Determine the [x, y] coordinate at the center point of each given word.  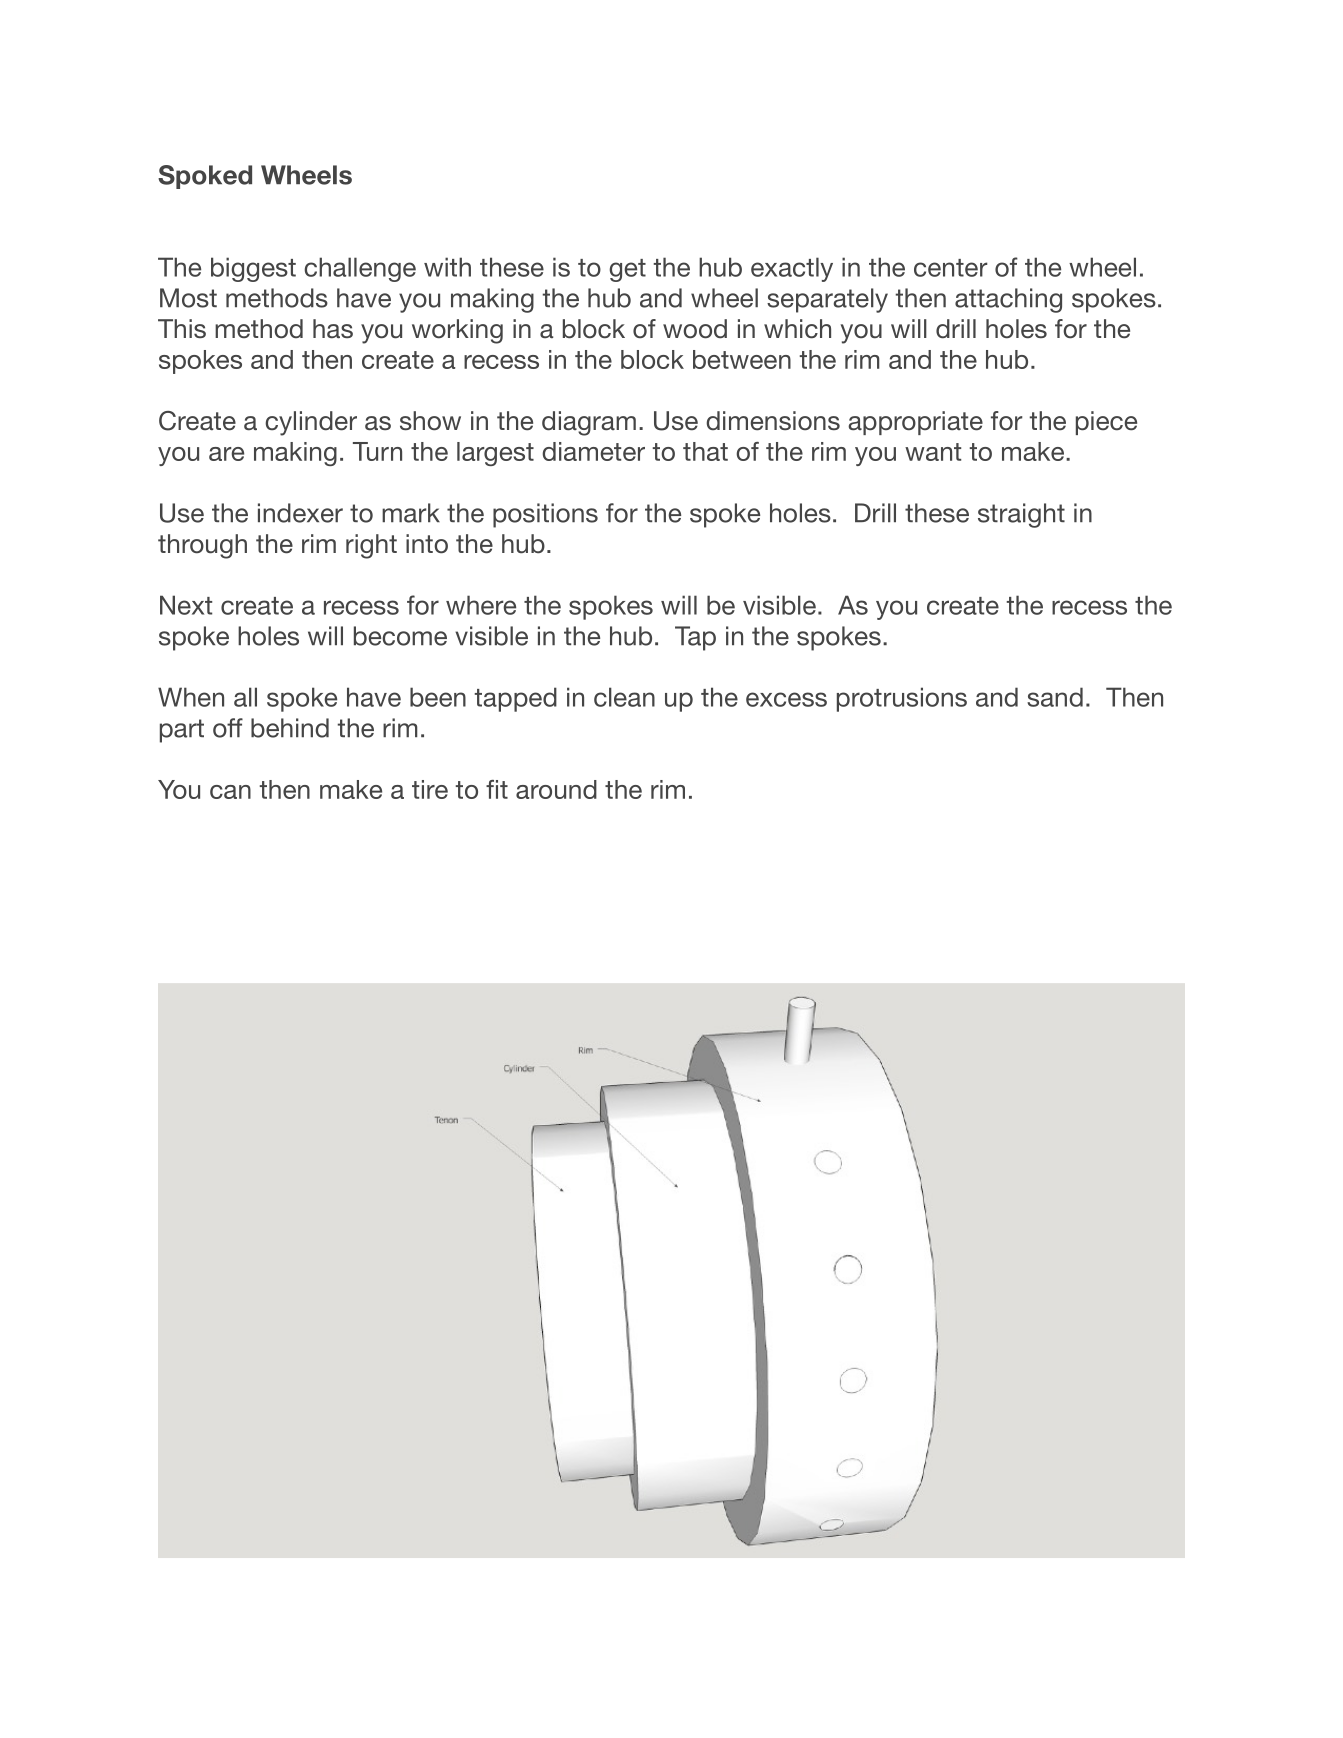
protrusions [902, 699]
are [226, 454]
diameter [593, 451]
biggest [253, 269]
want [933, 452]
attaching [1008, 300]
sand [1055, 697]
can [230, 792]
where [481, 605]
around [556, 789]
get [627, 270]
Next [186, 605]
